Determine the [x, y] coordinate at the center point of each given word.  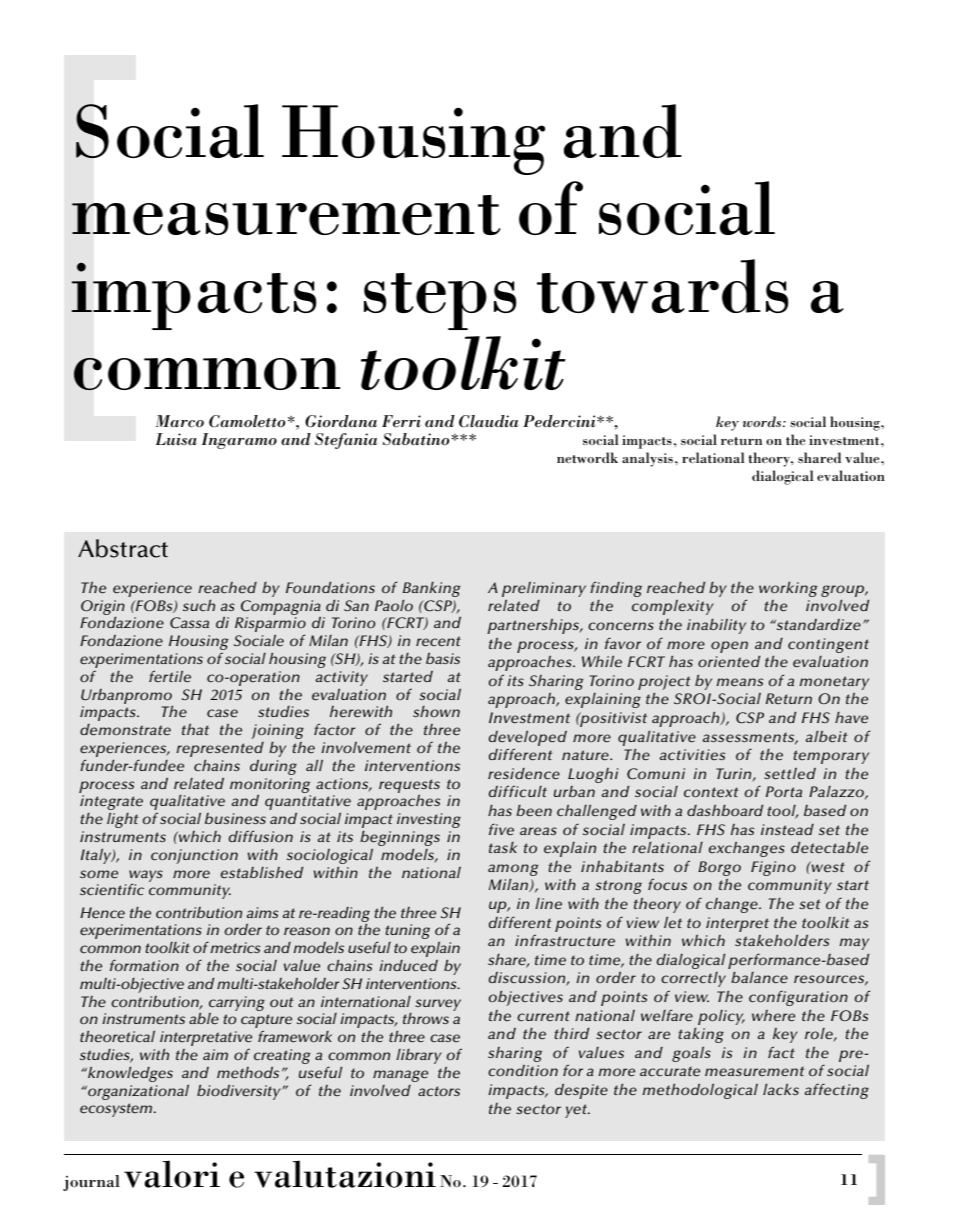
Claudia [488, 421]
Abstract [123, 548]
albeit [827, 737]
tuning [407, 933]
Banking [432, 589]
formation [144, 965]
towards [662, 286]
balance [759, 978]
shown [436, 711]
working [788, 589]
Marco [179, 421]
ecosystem [117, 1110]
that [195, 729]
